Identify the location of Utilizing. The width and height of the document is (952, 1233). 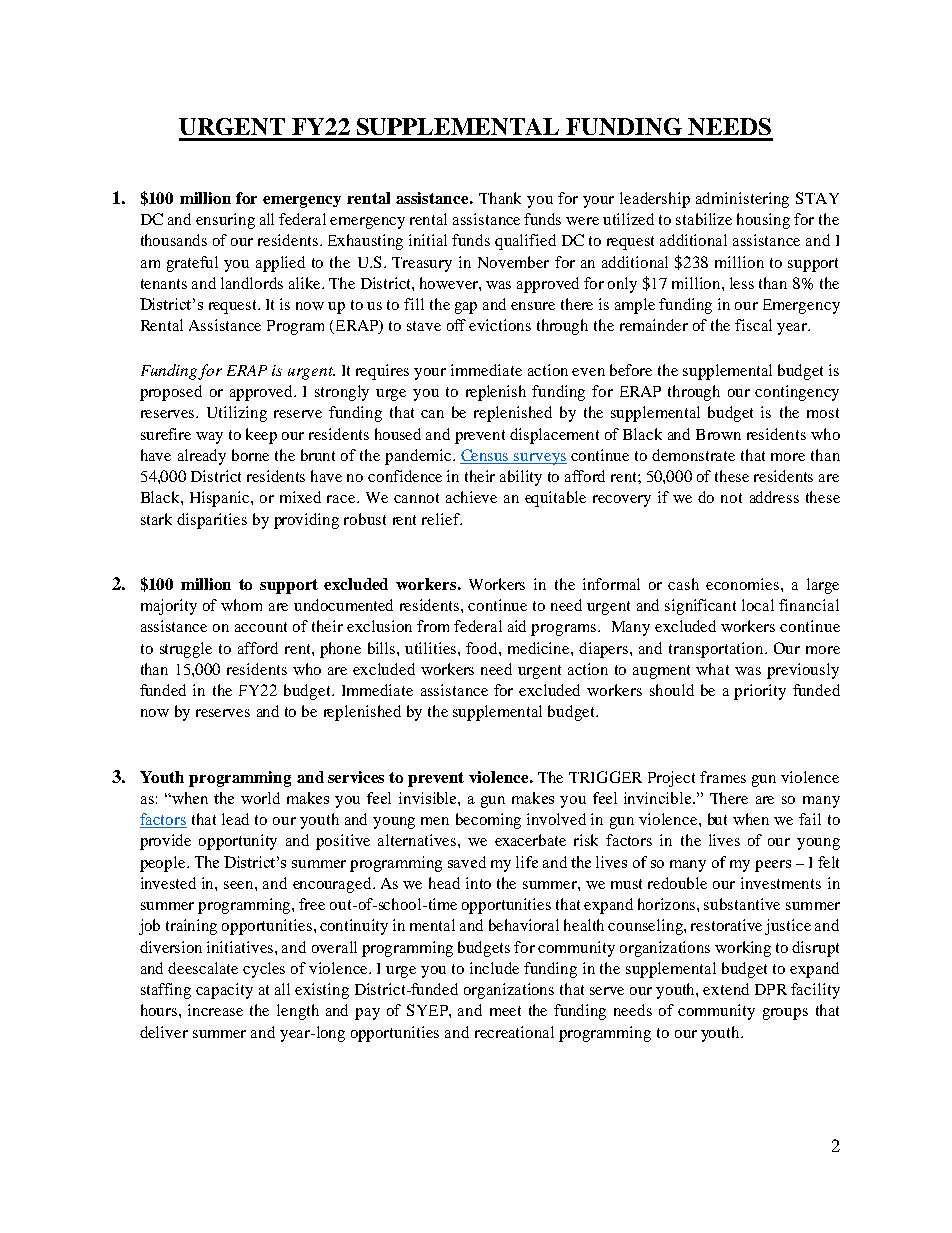
(237, 414).
